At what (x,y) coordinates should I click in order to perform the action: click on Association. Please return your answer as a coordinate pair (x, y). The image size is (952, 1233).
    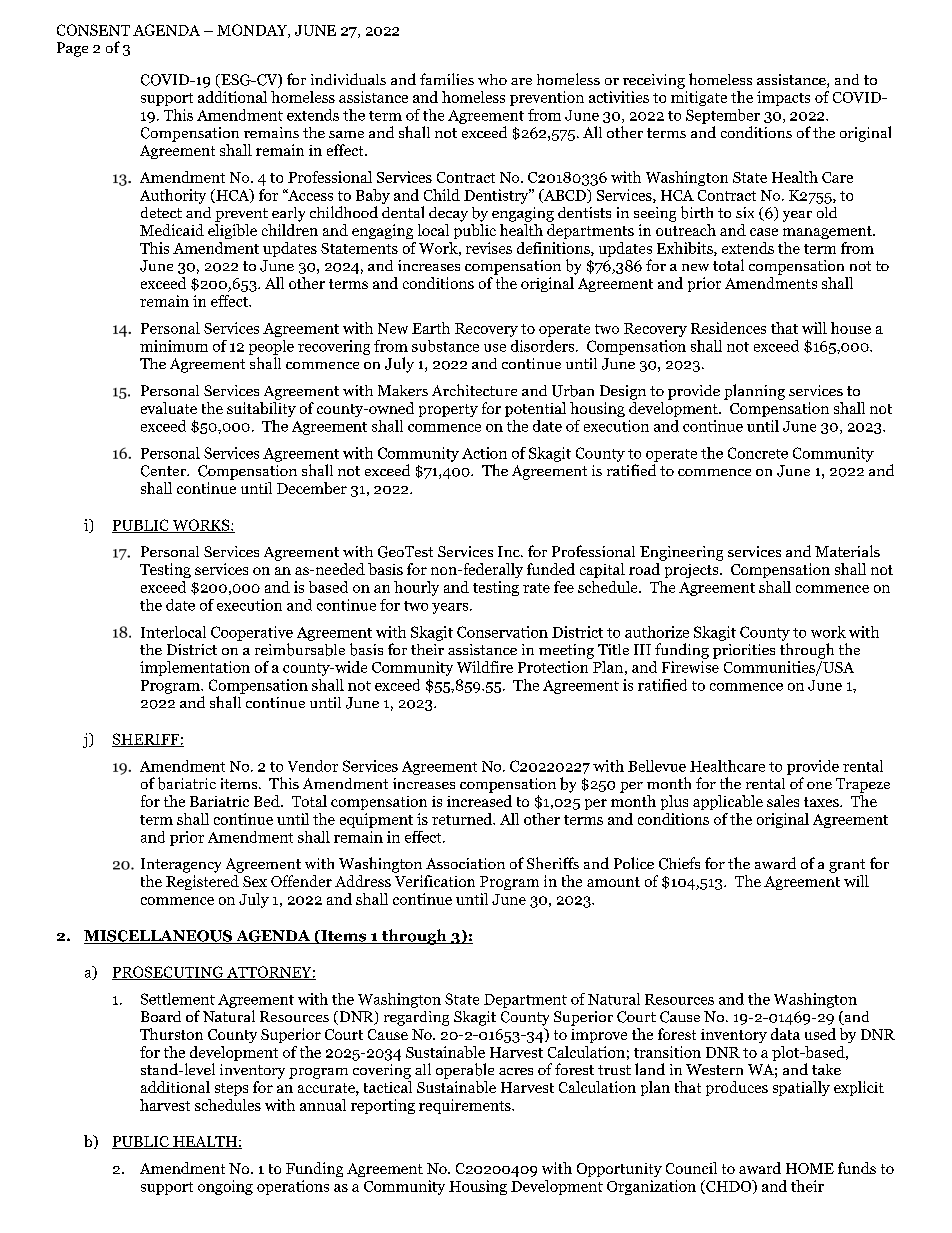
    Looking at the image, I should click on (465, 863).
